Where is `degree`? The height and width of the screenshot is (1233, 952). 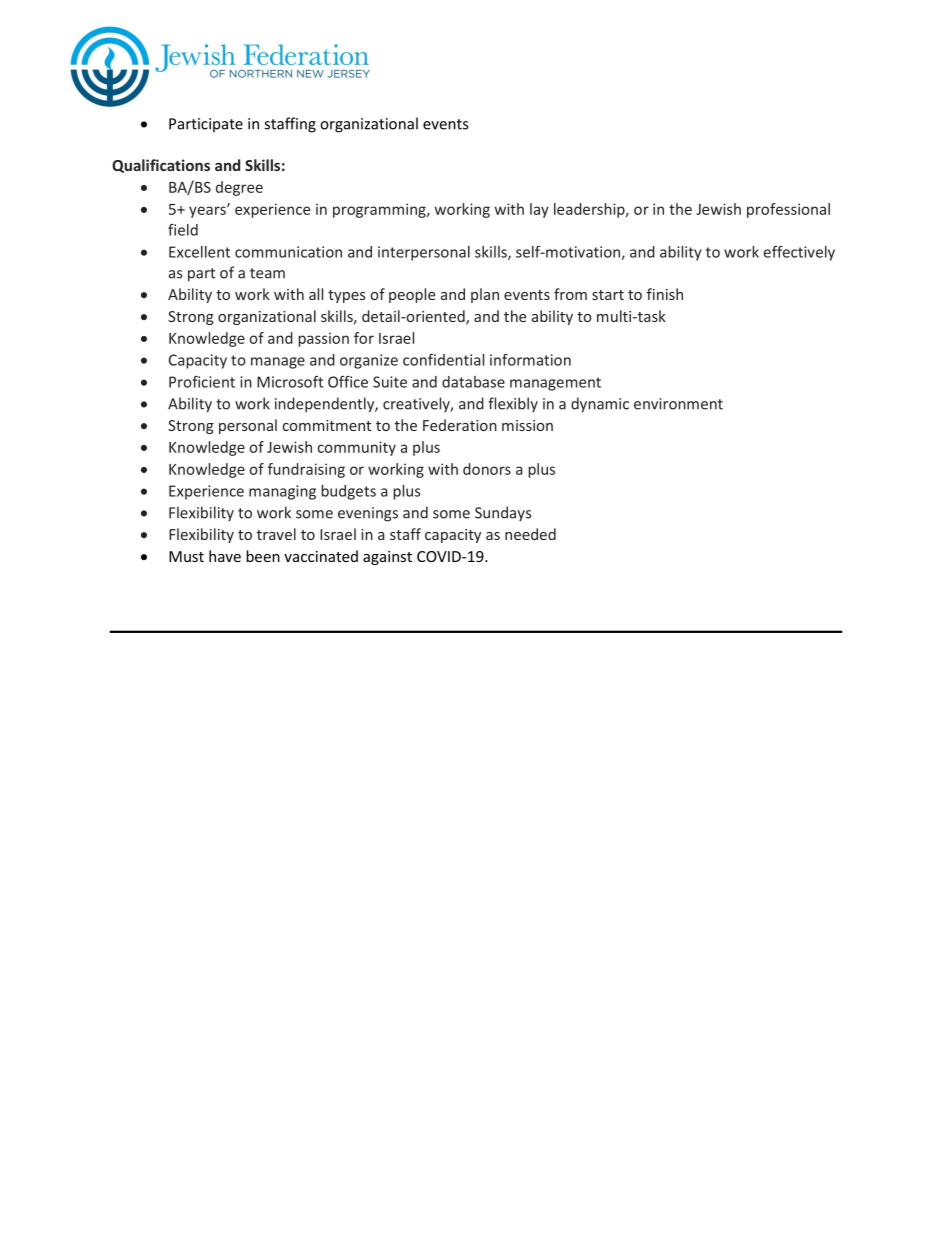 degree is located at coordinates (239, 188).
